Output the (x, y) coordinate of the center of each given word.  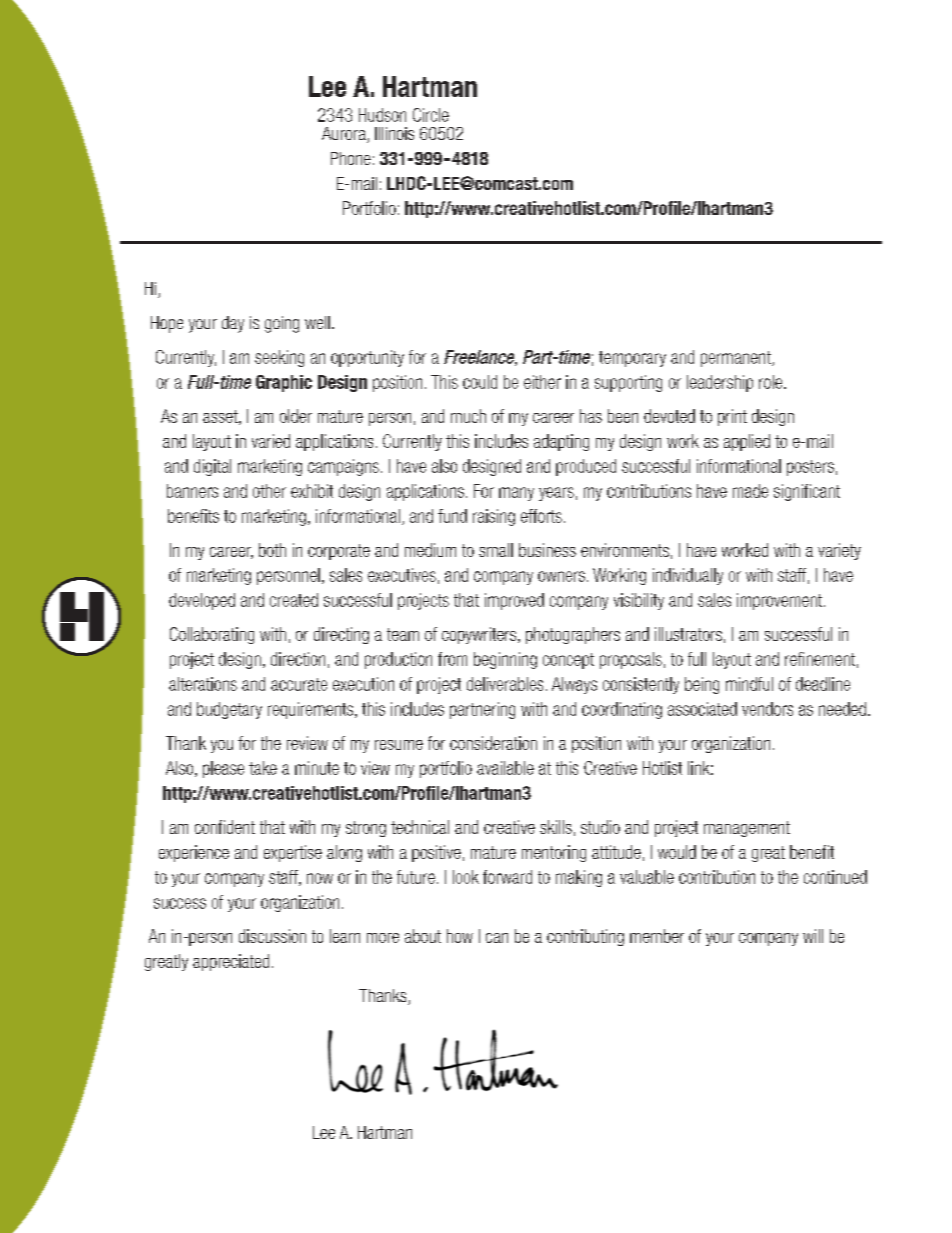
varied (271, 441)
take (263, 768)
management (747, 829)
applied (747, 442)
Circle (431, 115)
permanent (737, 359)
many (516, 494)
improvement (781, 601)
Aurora (345, 135)
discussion (272, 936)
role (772, 382)
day (233, 324)
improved (514, 601)
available (505, 768)
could (480, 382)
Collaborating (212, 635)
